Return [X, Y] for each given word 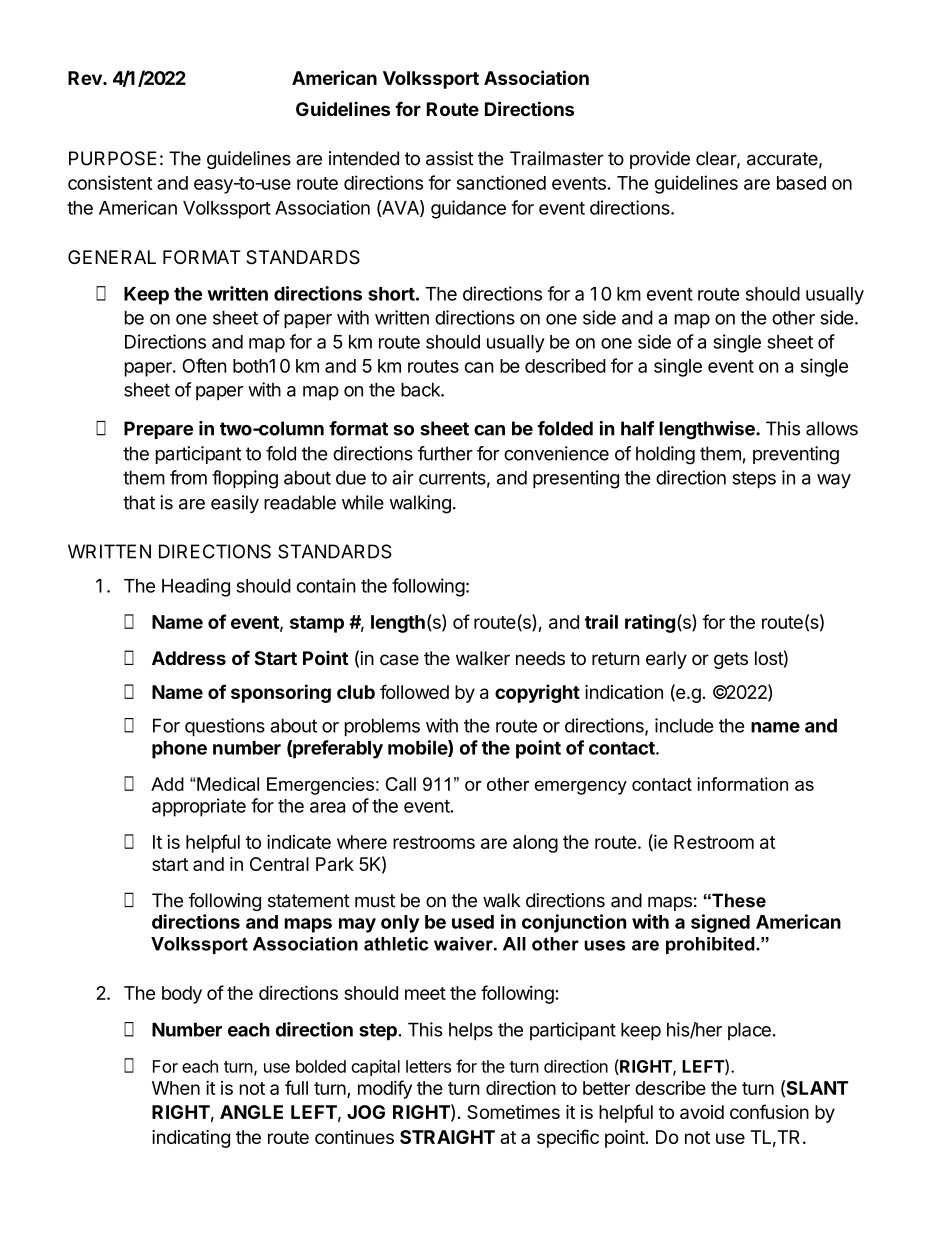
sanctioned [501, 182]
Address [189, 658]
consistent [110, 182]
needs [540, 658]
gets [731, 660]
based [801, 183]
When [176, 1088]
